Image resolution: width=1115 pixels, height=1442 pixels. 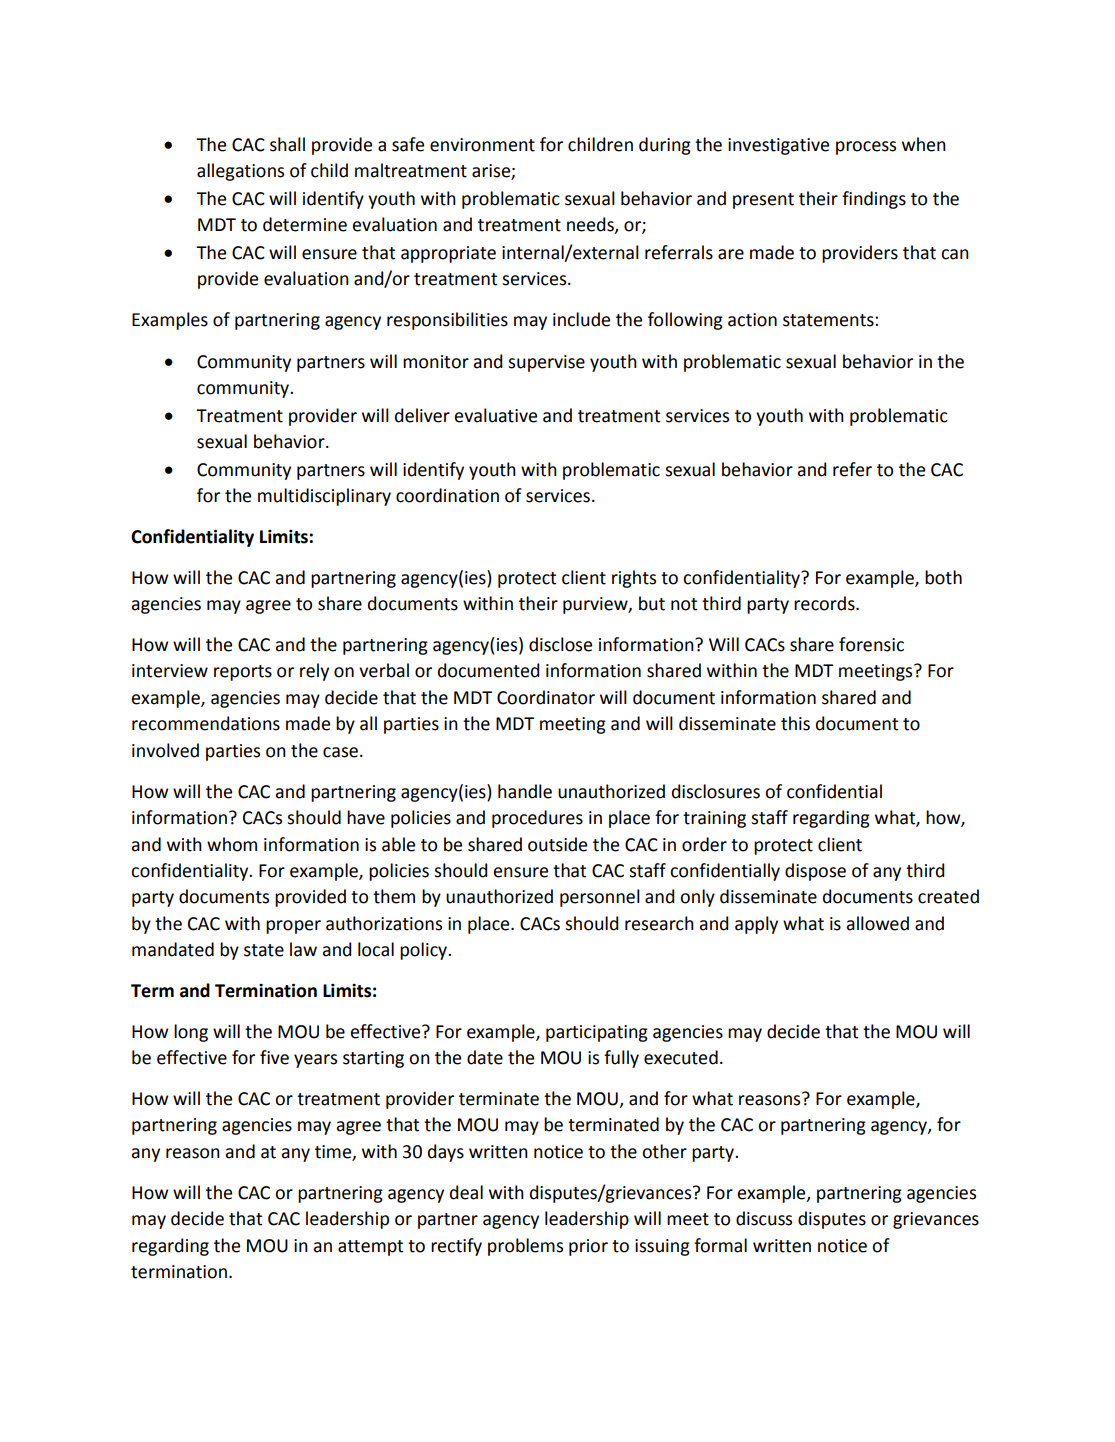 I want to click on forensic, so click(x=871, y=644).
